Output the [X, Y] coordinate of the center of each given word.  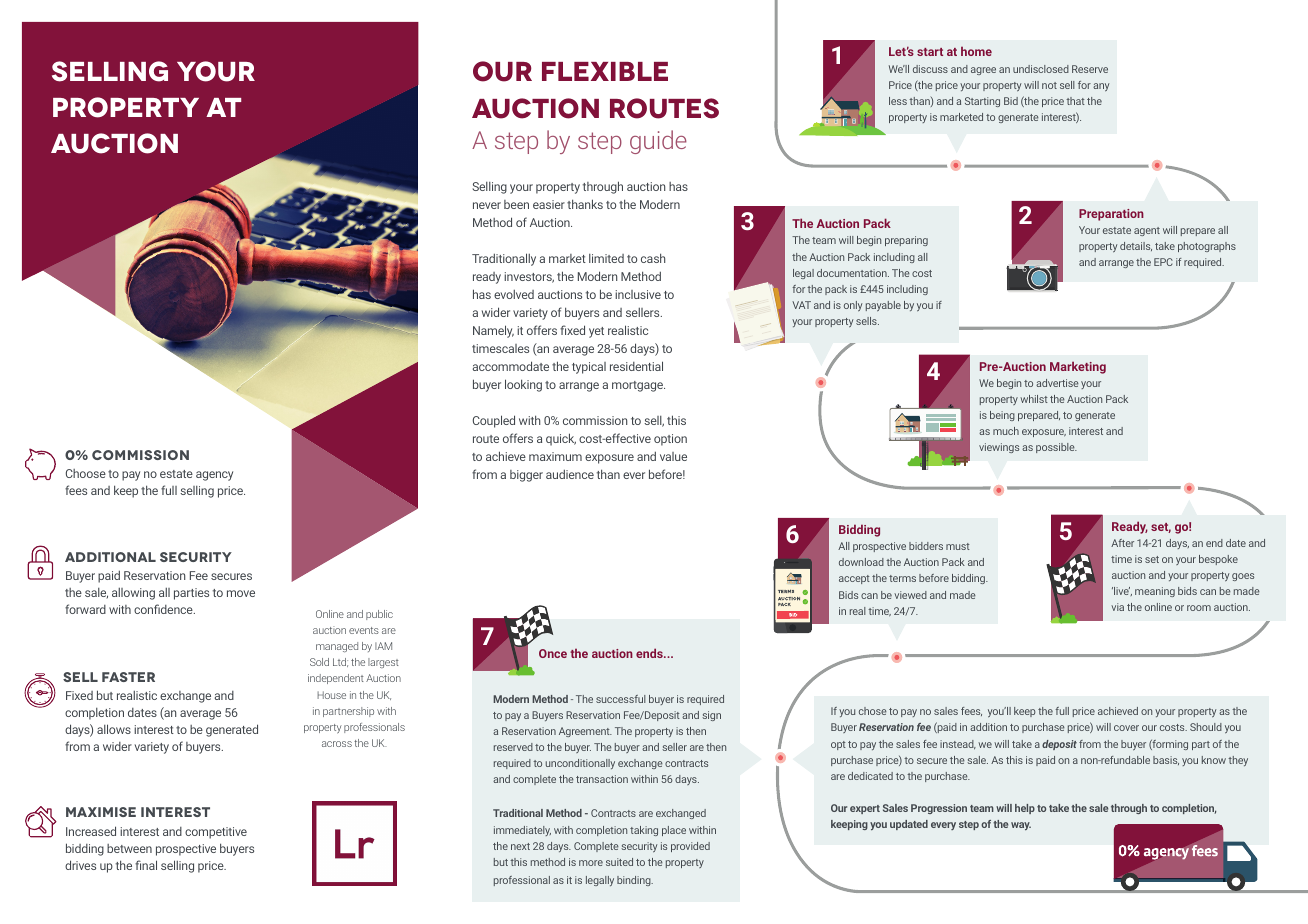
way [1021, 826]
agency [214, 476]
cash [653, 258]
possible [1056, 448]
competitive [216, 833]
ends [650, 653]
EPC [1163, 262]
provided [690, 847]
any [1101, 87]
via [1117, 607]
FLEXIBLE [605, 71]
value [673, 456]
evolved [514, 294]
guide [658, 142]
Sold [319, 662]
